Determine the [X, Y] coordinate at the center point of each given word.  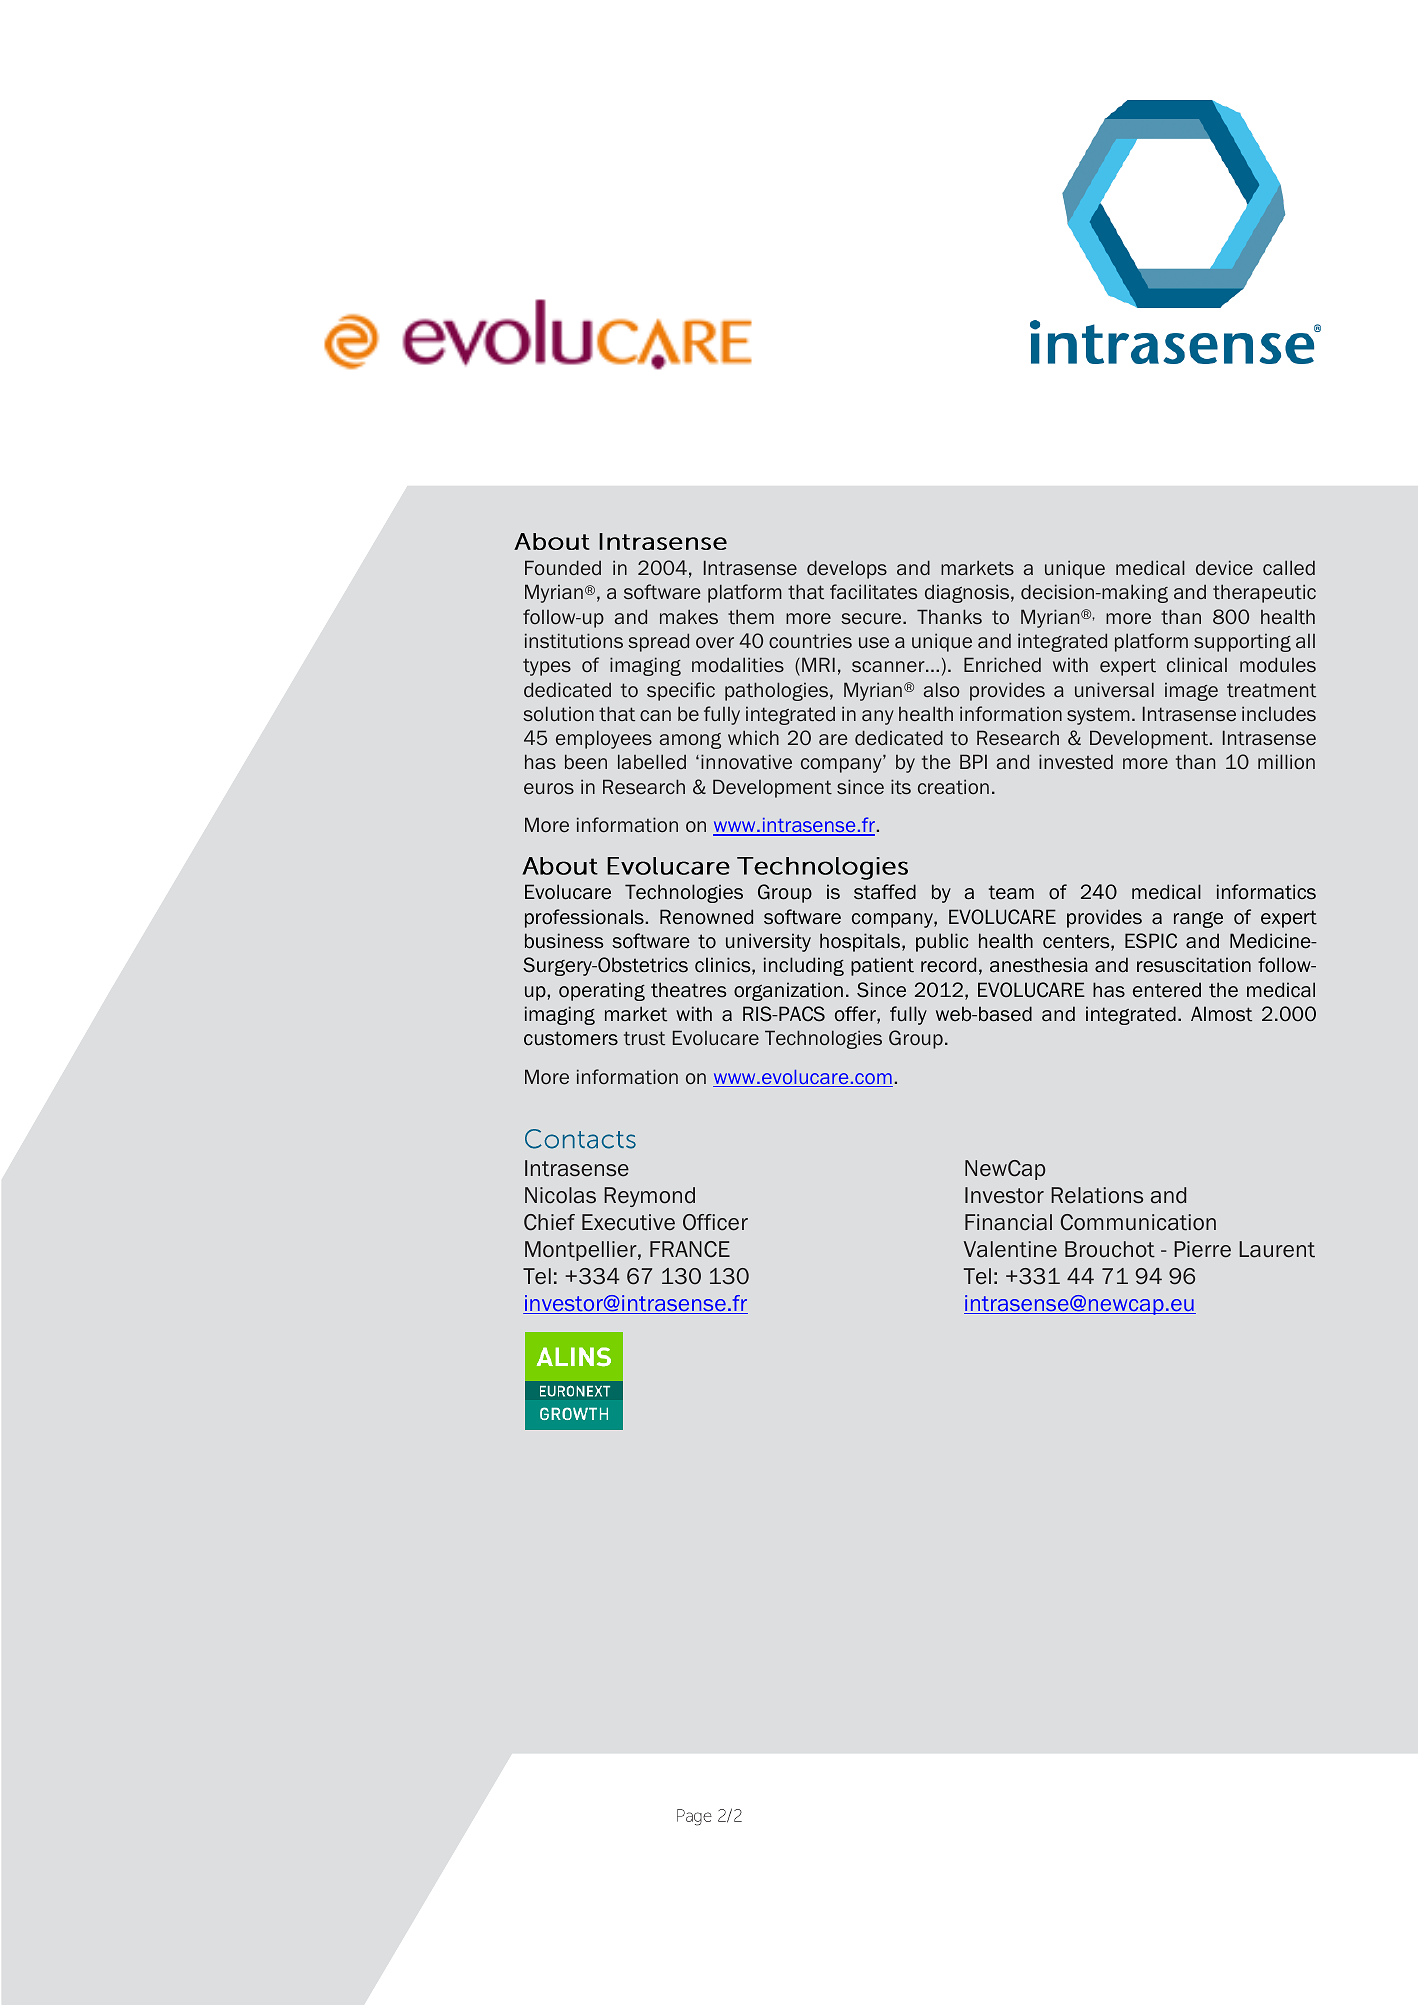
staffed [885, 892]
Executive [628, 1222]
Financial [1008, 1222]
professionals [585, 918]
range [1198, 920]
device [1224, 567]
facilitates [873, 591]
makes [689, 616]
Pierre [1202, 1249]
